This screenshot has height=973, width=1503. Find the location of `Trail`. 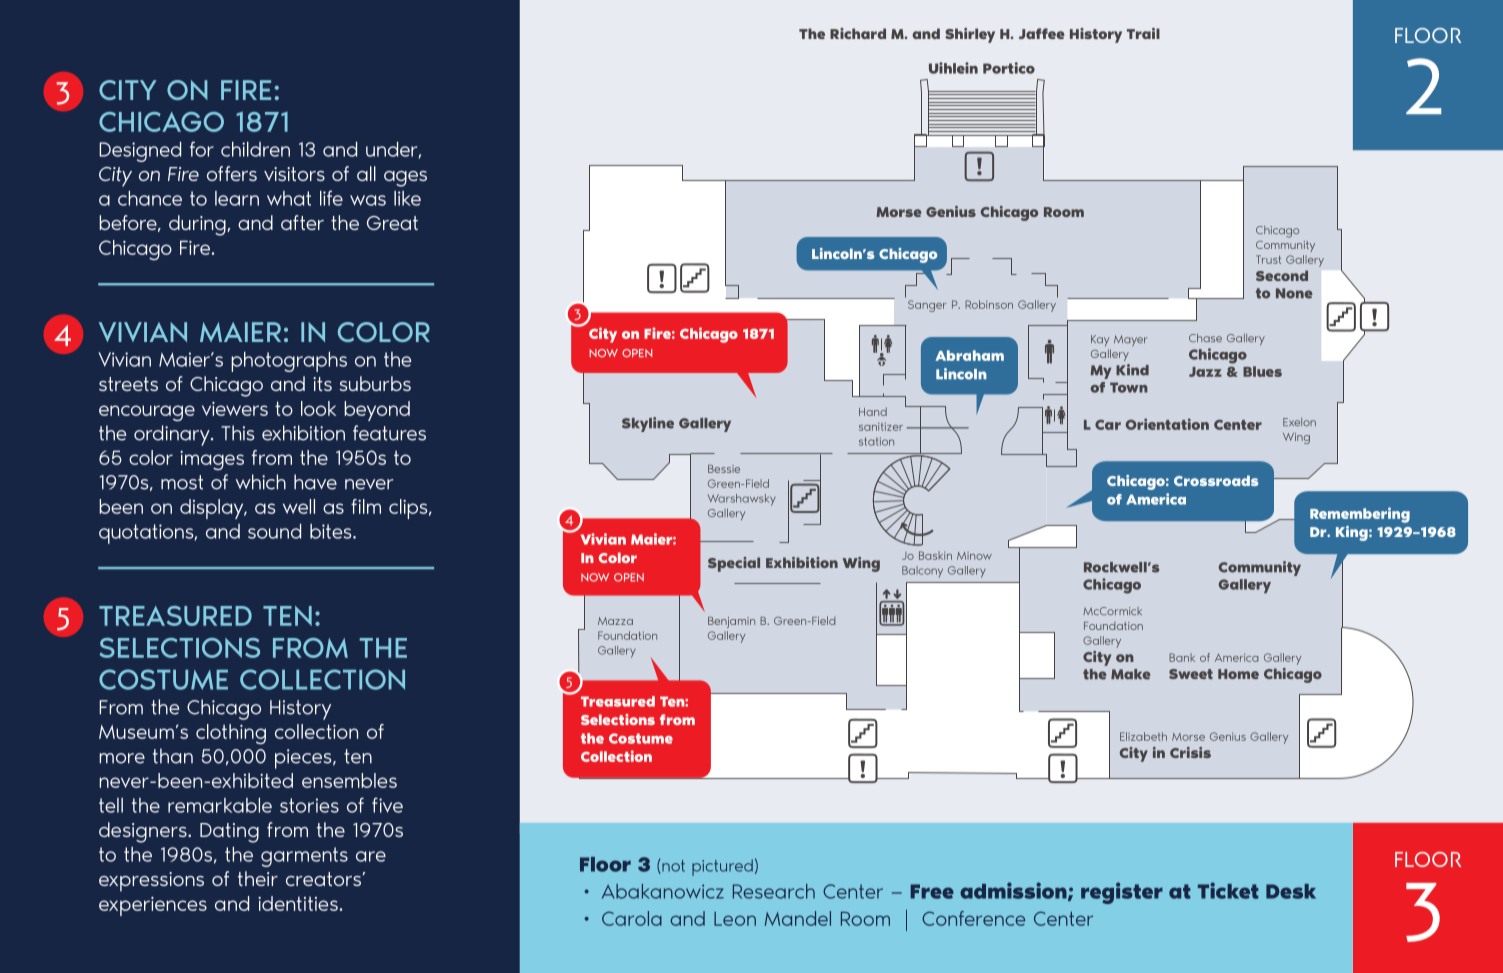

Trail is located at coordinates (1143, 33).
